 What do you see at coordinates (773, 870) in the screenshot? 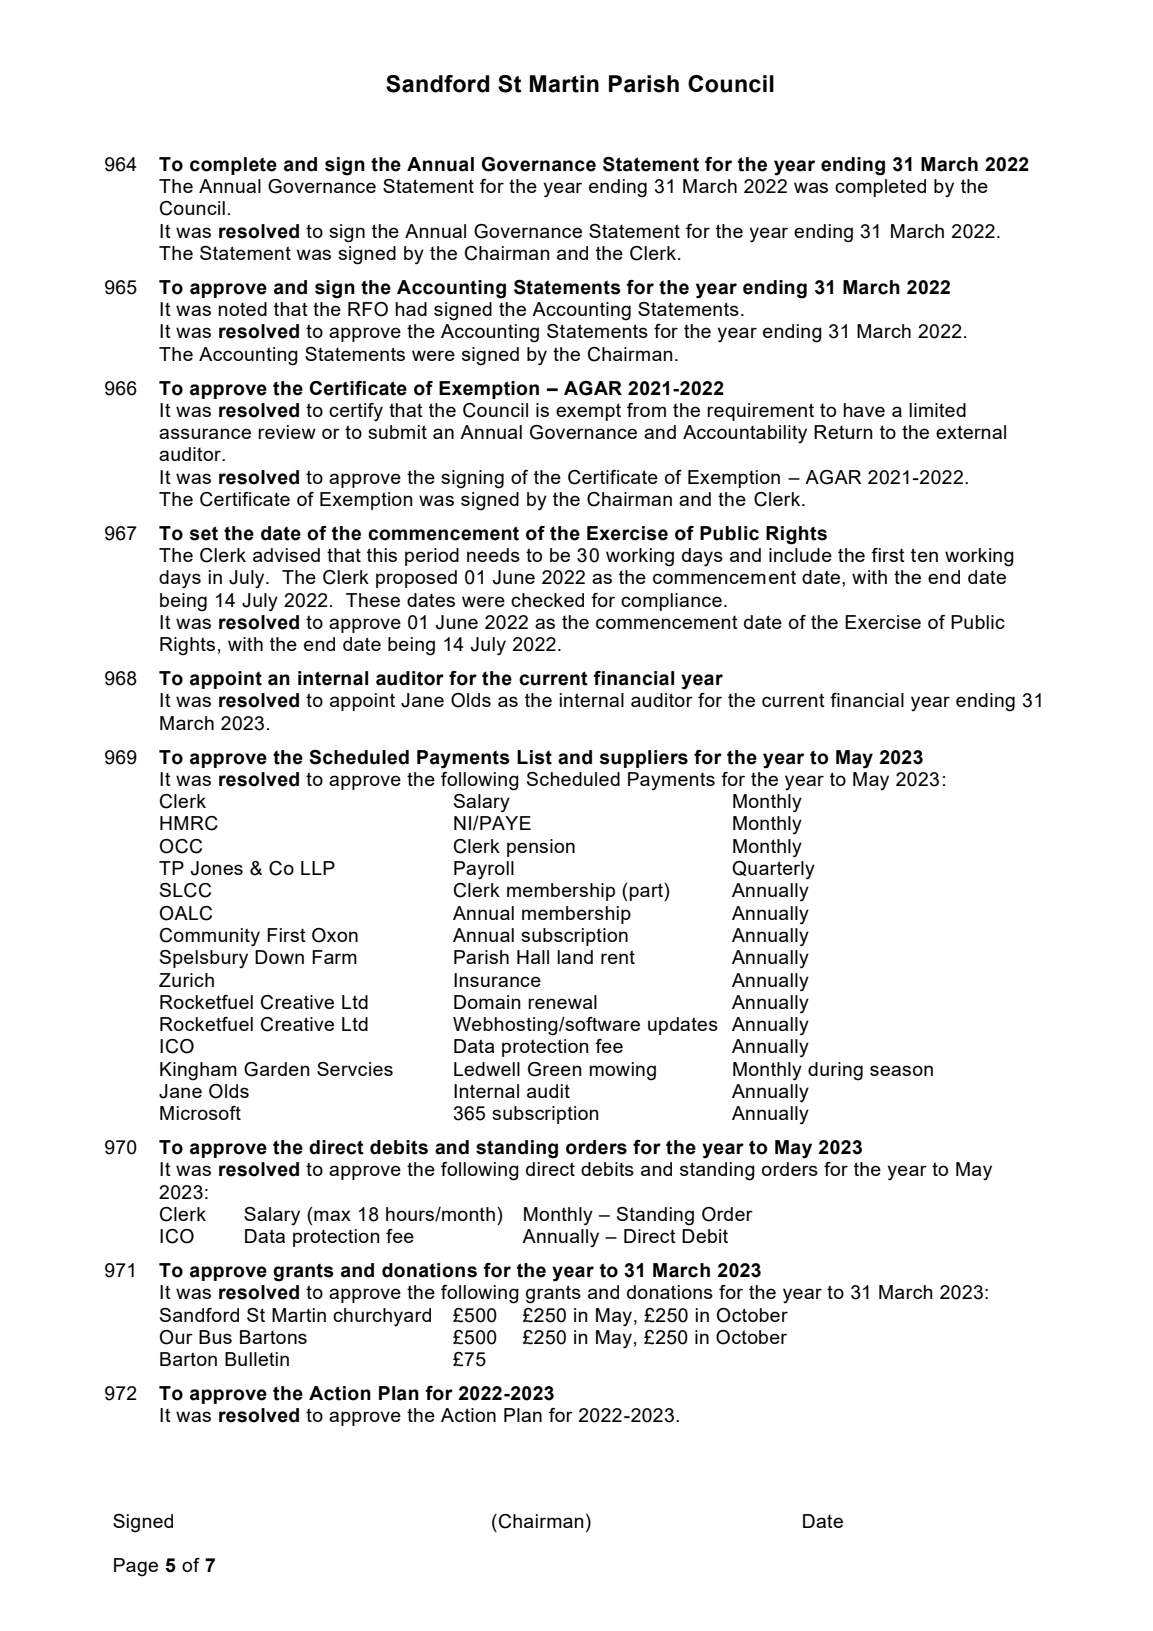
I see `Quarterly` at bounding box center [773, 870].
